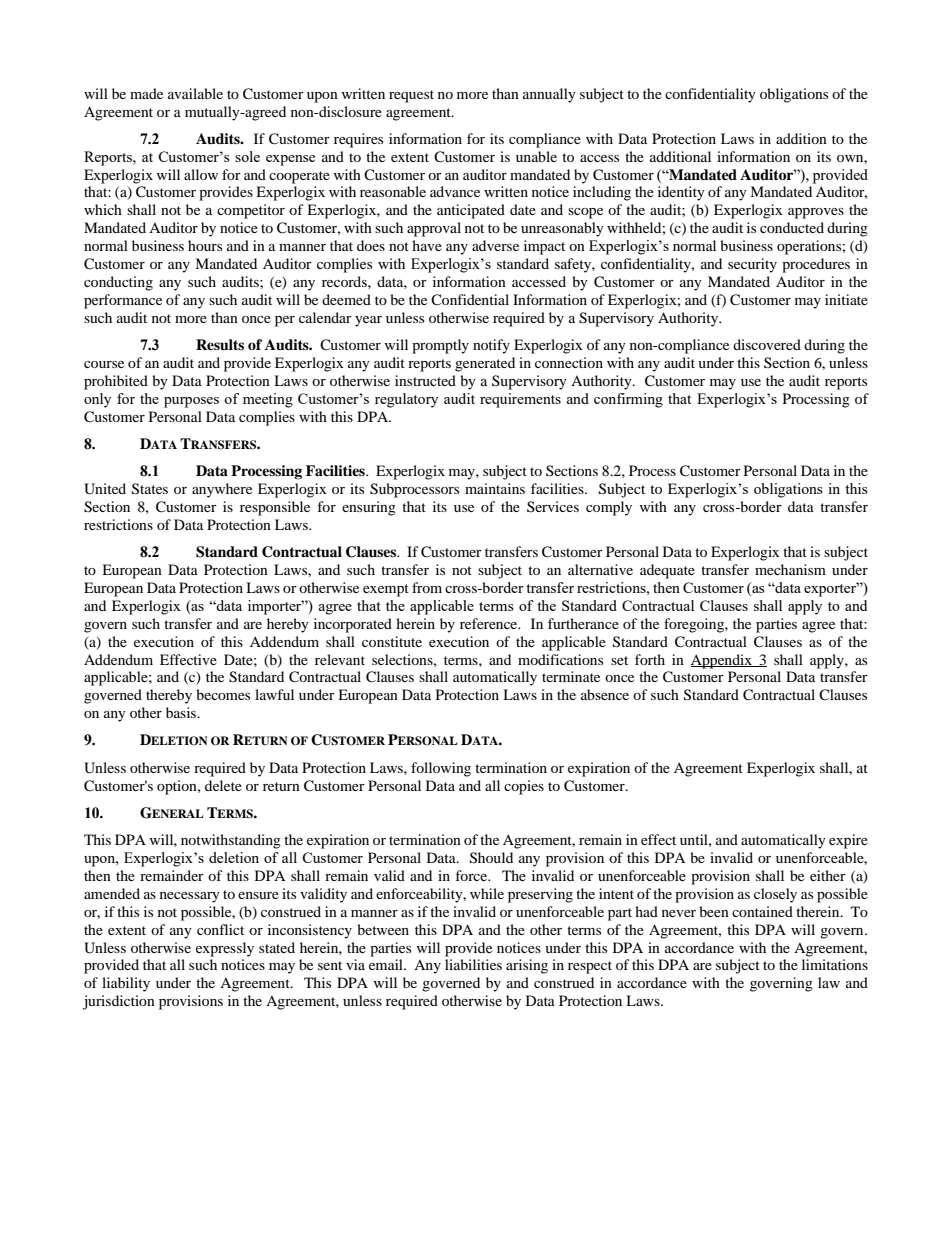 This screenshot has width=952, height=1233. I want to click on identity, so click(681, 193).
